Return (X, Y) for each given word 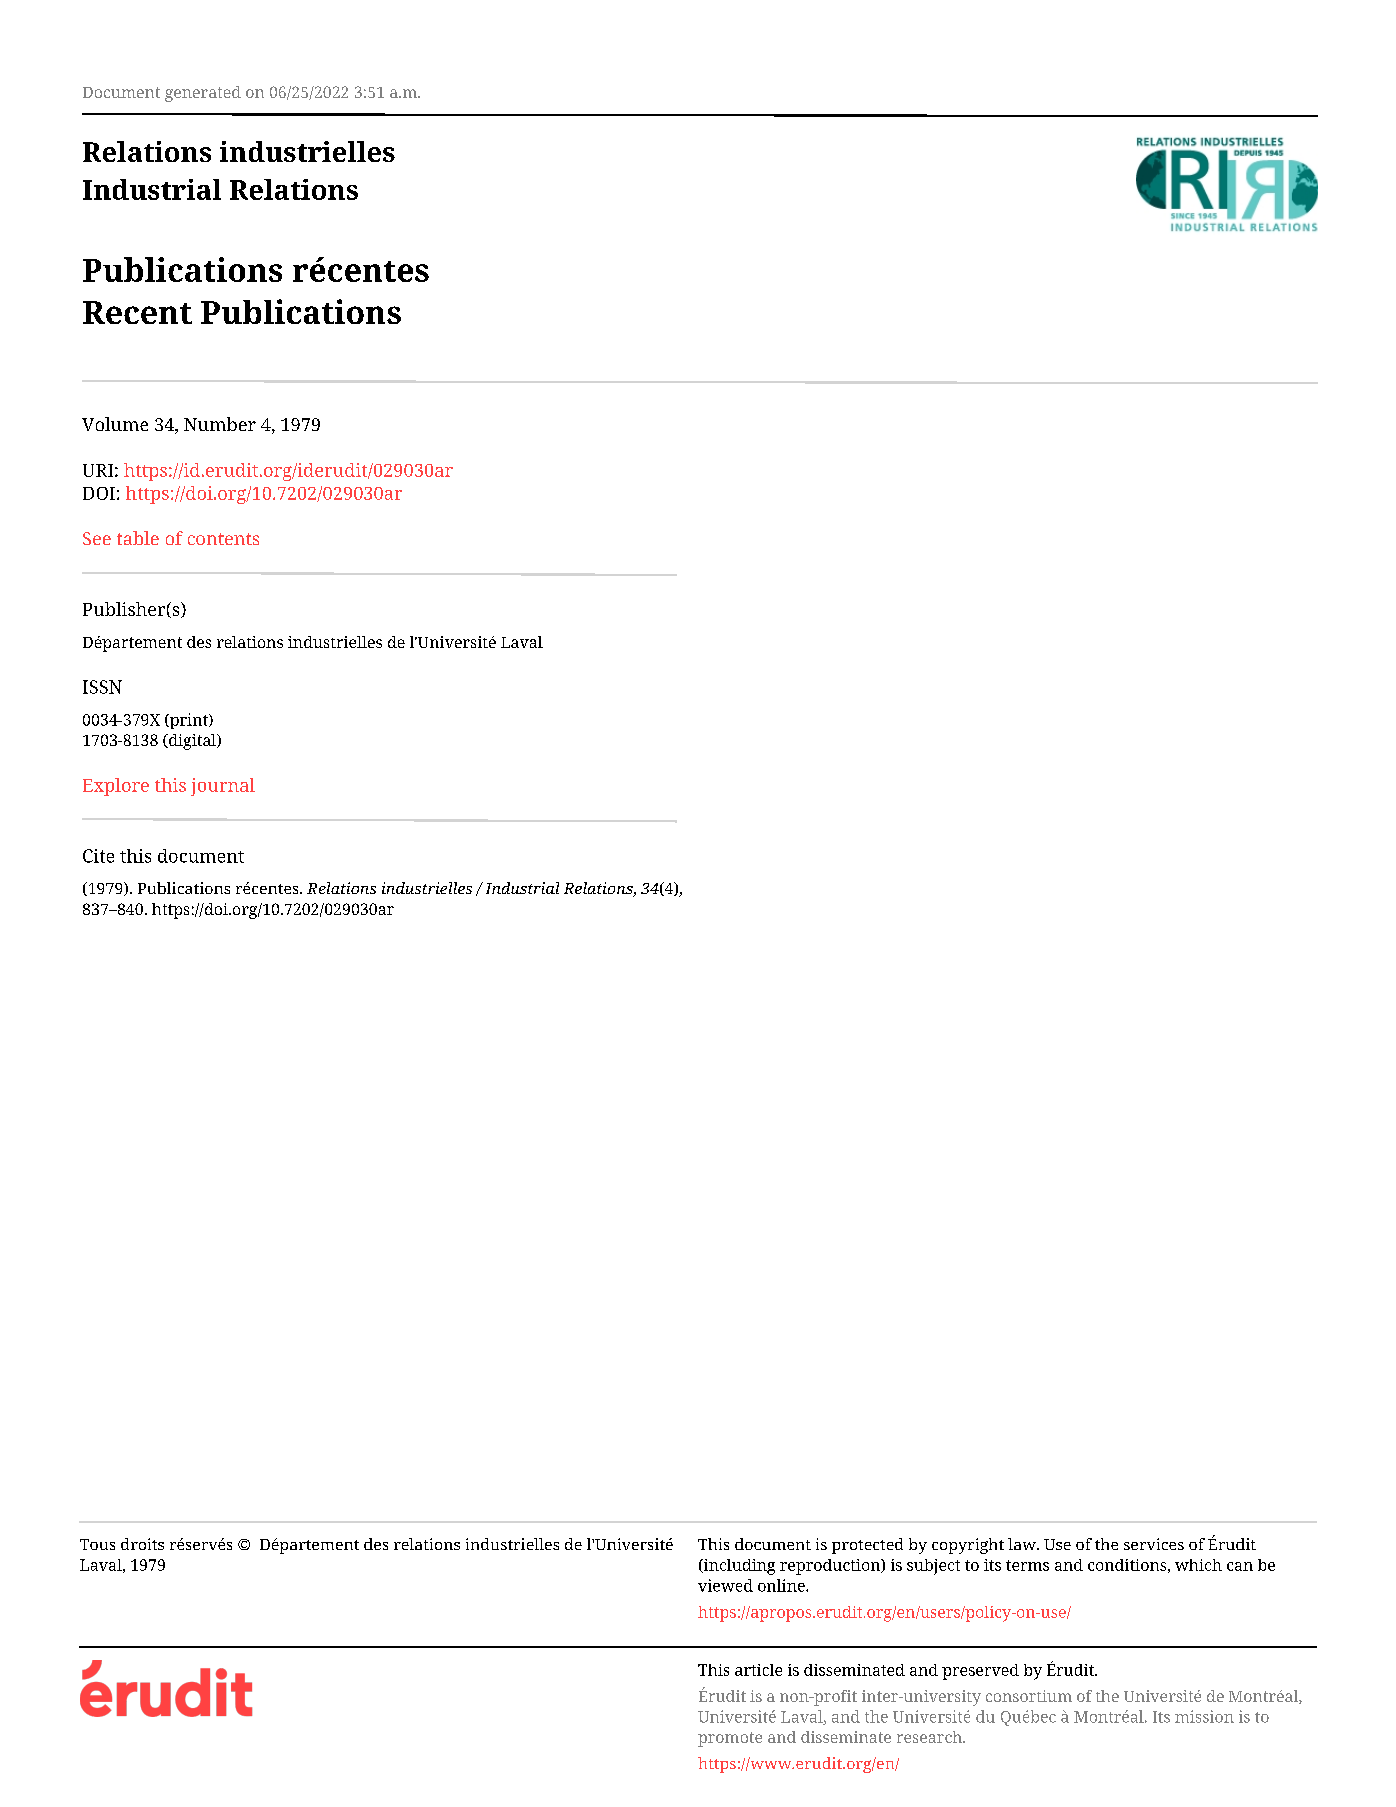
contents (223, 539)
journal (223, 787)
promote (730, 1739)
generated (203, 94)
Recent (137, 312)
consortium (1029, 1696)
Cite (98, 856)
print (189, 721)
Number (220, 424)
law (1023, 1544)
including (738, 1567)
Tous (97, 1544)
